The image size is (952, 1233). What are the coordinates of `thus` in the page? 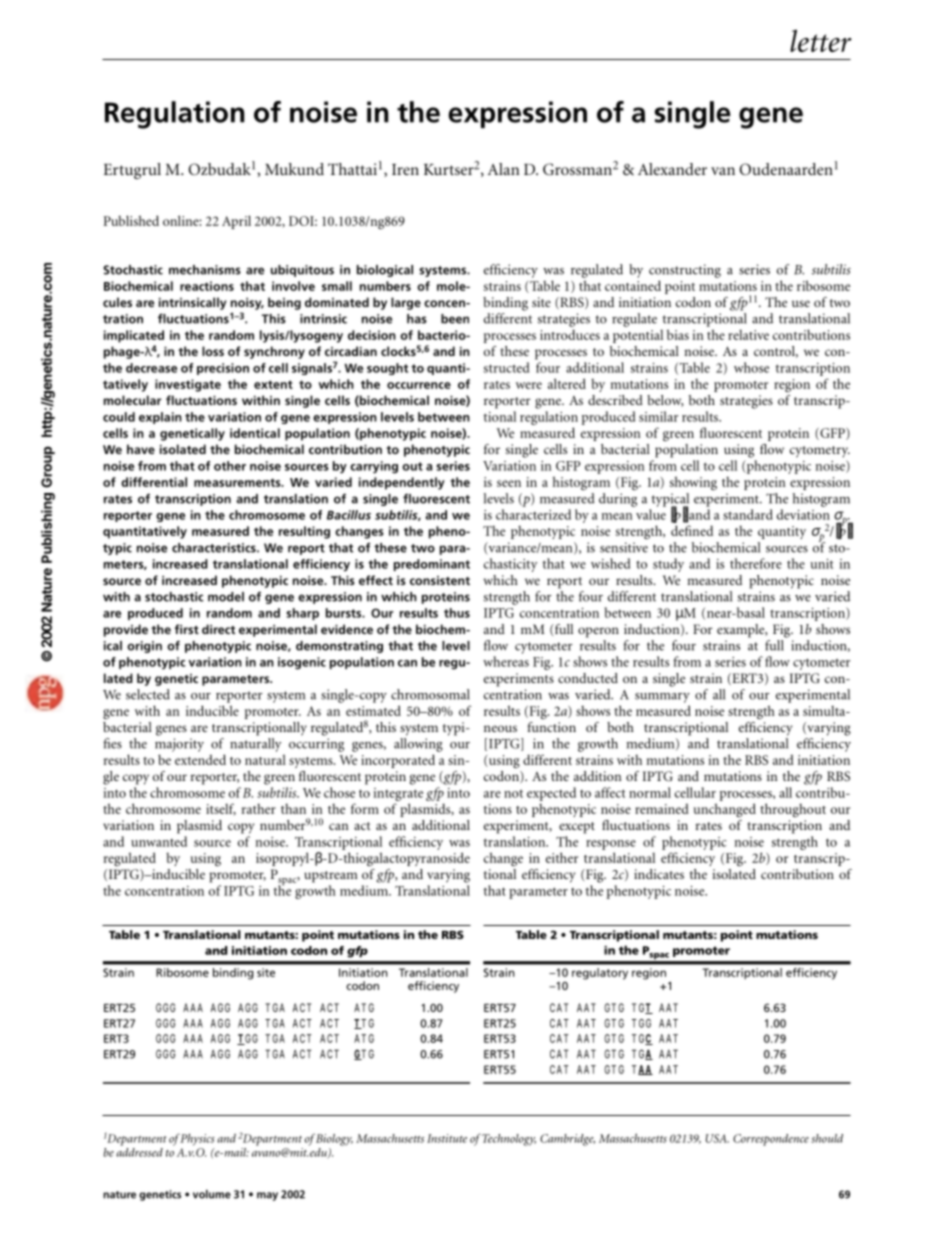 It's located at (457, 613).
